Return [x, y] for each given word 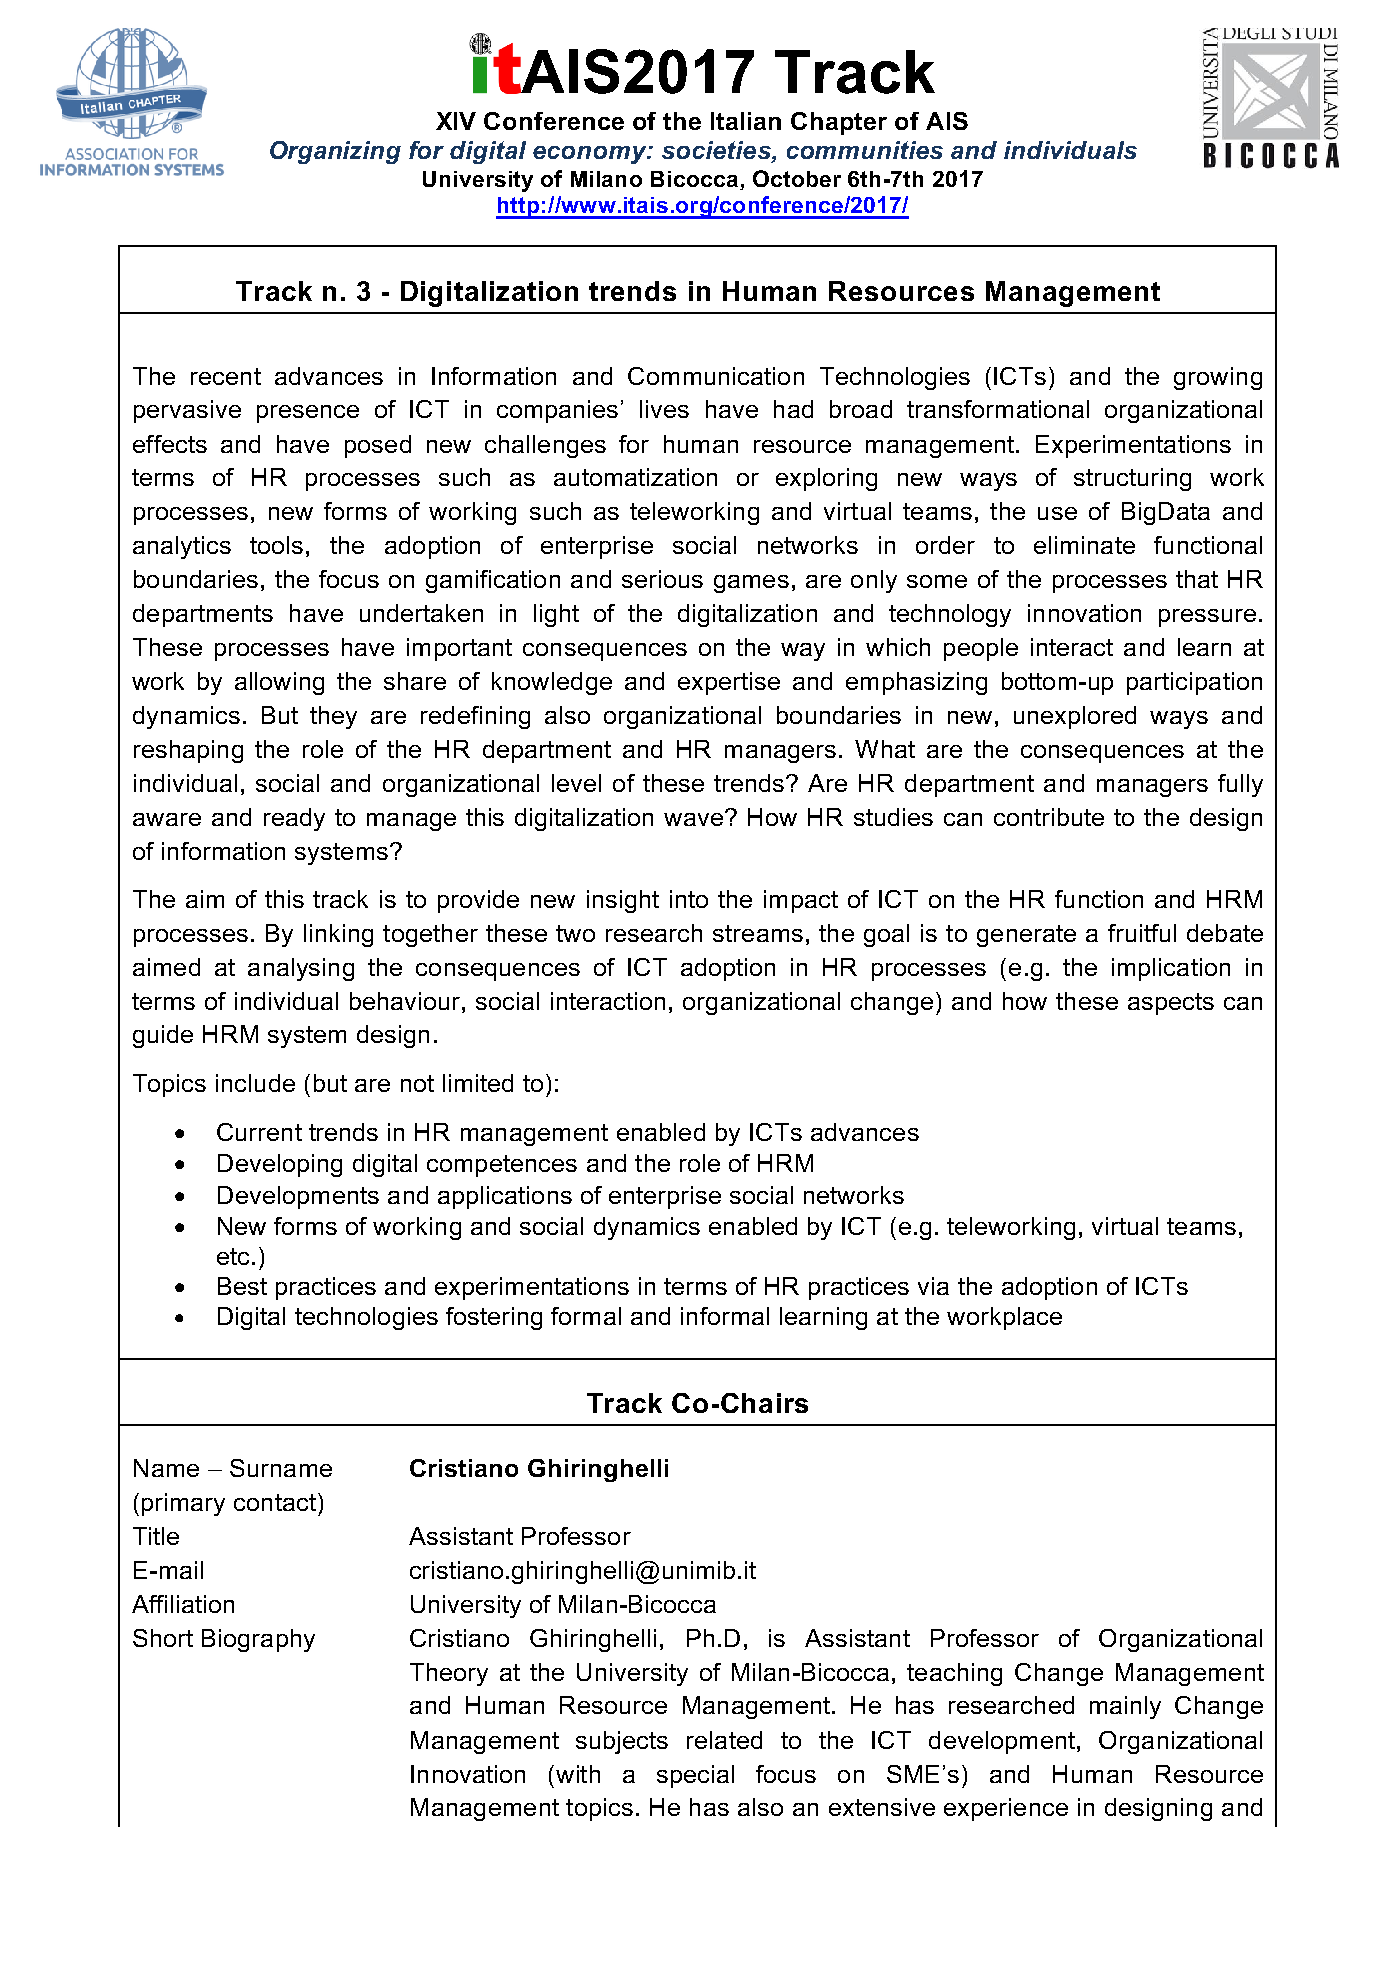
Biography [258, 1640]
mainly [1125, 1707]
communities [865, 150]
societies [717, 151]
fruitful [1142, 933]
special [695, 1776]
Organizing [335, 152]
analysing [301, 969]
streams [758, 933]
